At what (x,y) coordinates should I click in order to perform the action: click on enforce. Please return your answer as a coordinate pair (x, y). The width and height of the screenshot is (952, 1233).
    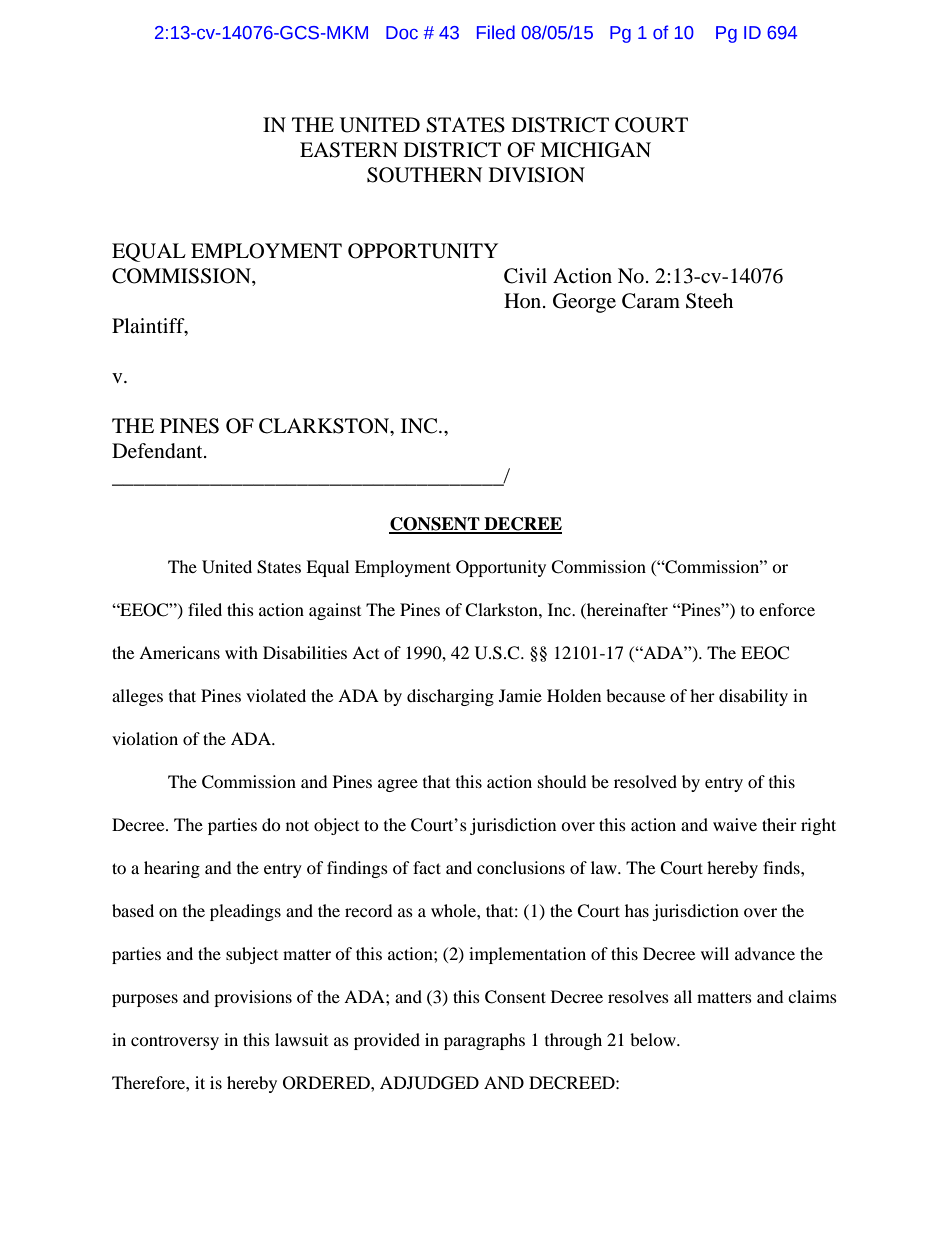
    Looking at the image, I should click on (787, 609).
